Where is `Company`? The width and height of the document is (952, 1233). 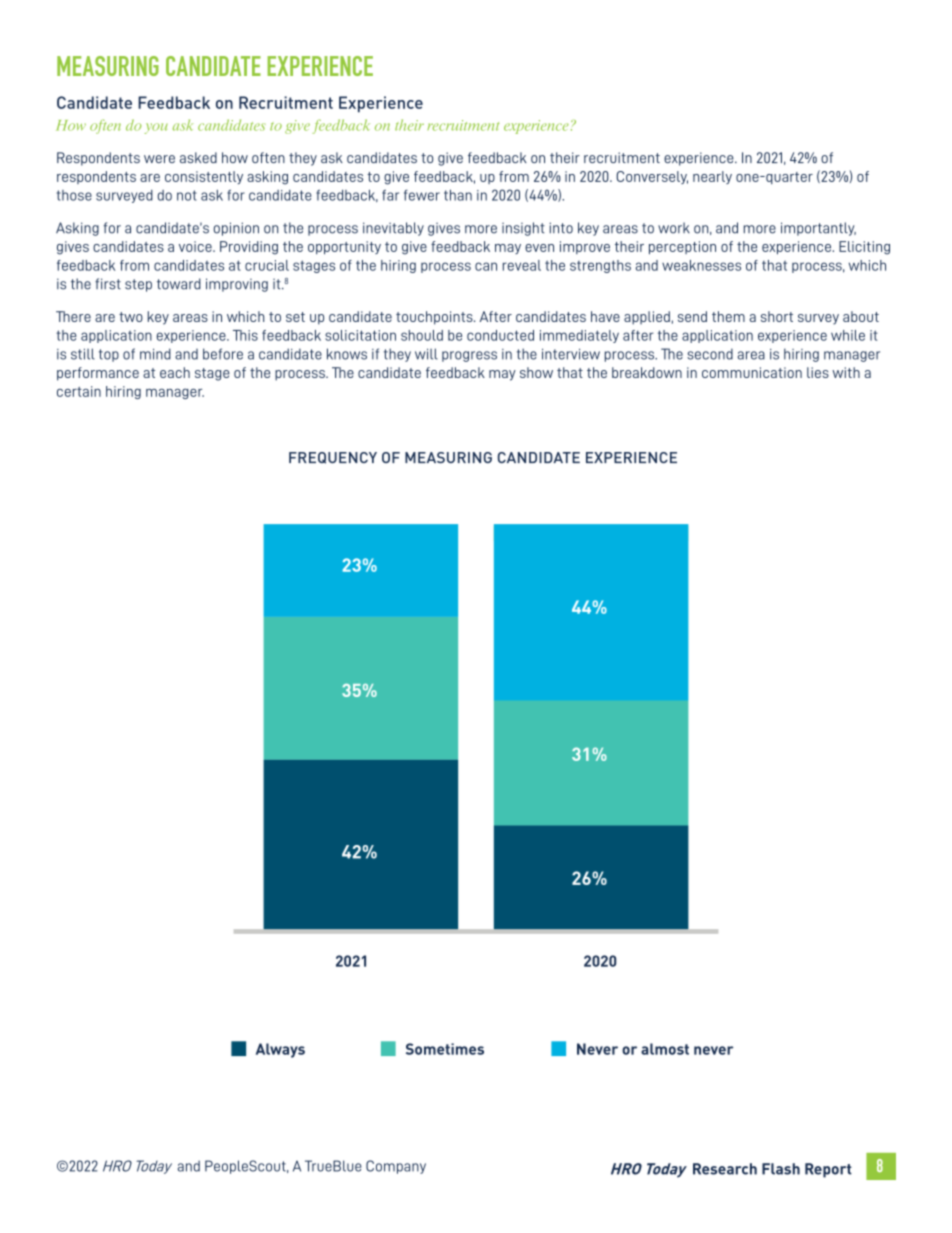
Company is located at coordinates (396, 1167).
